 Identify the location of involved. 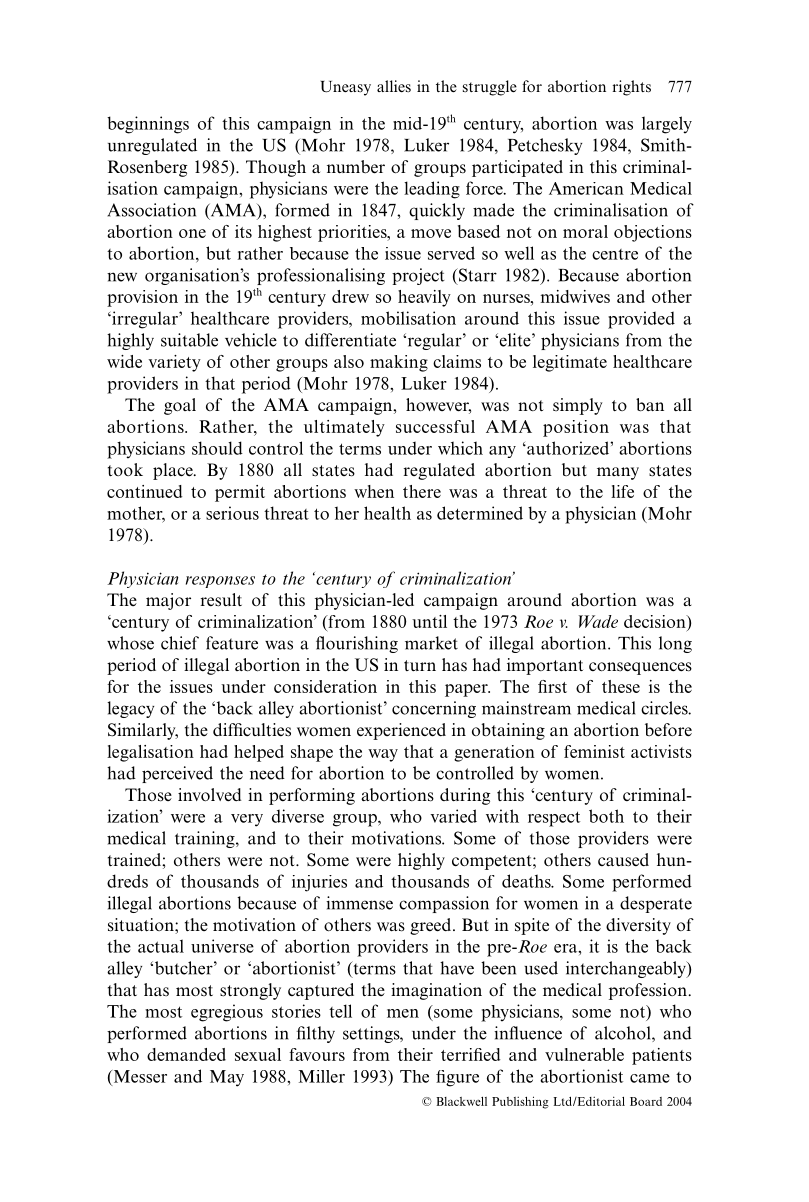
(209, 795).
